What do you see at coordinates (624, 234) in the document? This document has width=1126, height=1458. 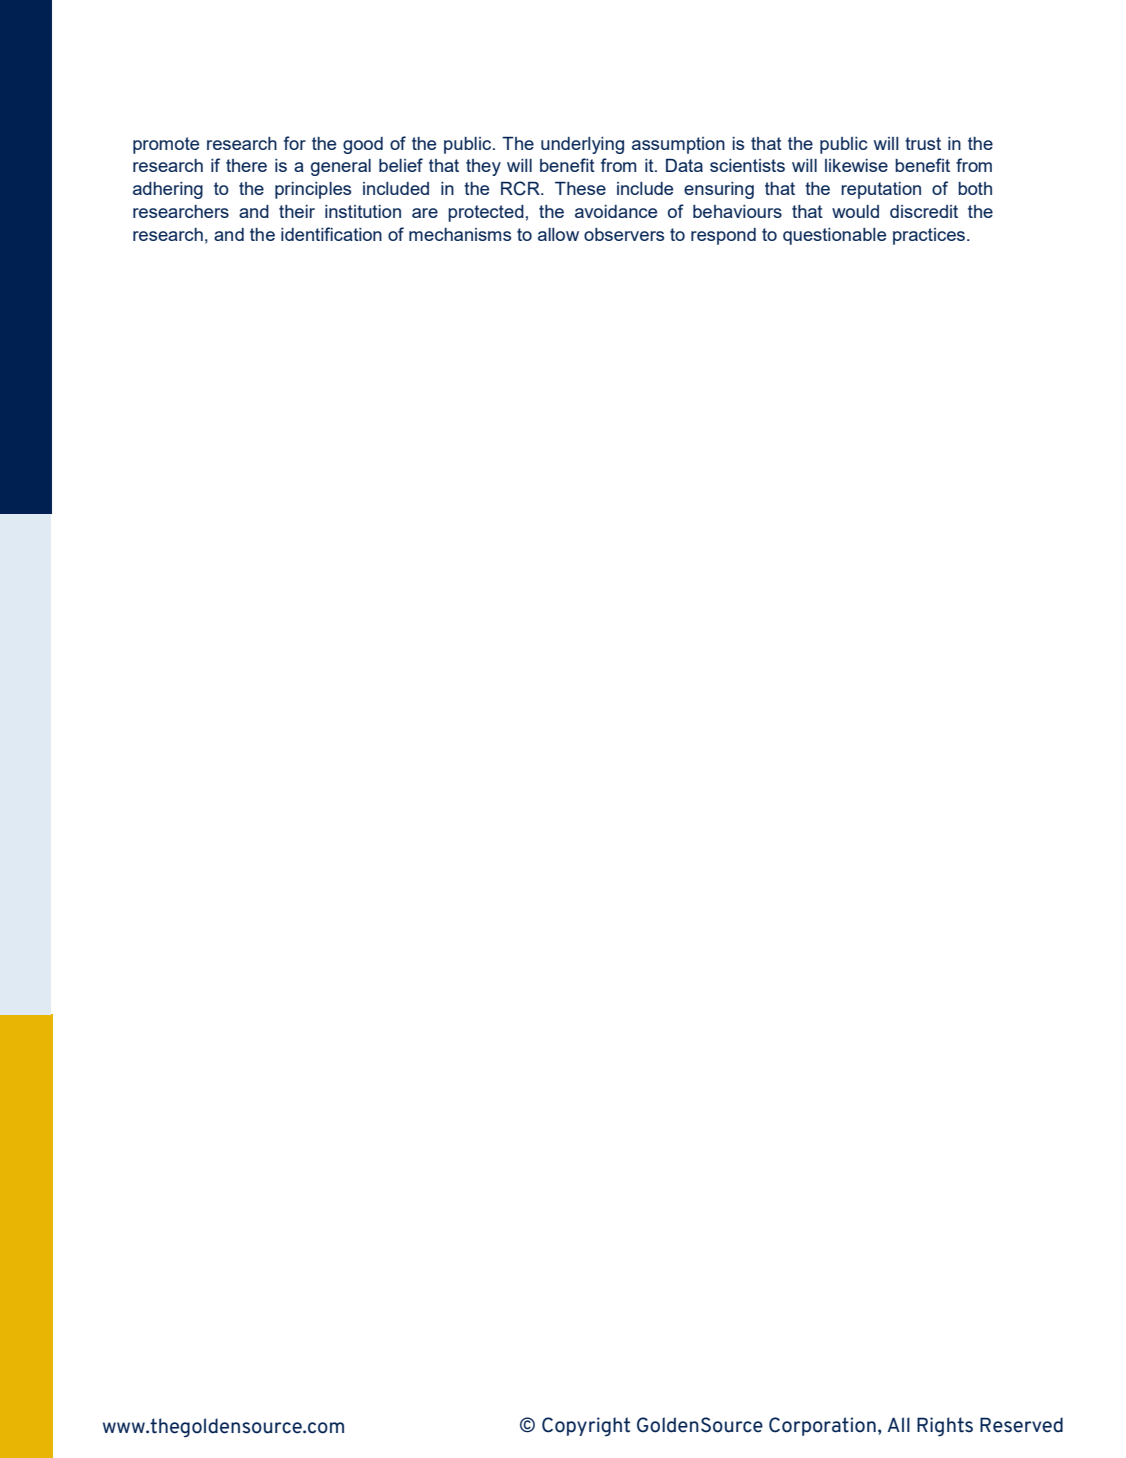 I see `observers` at bounding box center [624, 234].
